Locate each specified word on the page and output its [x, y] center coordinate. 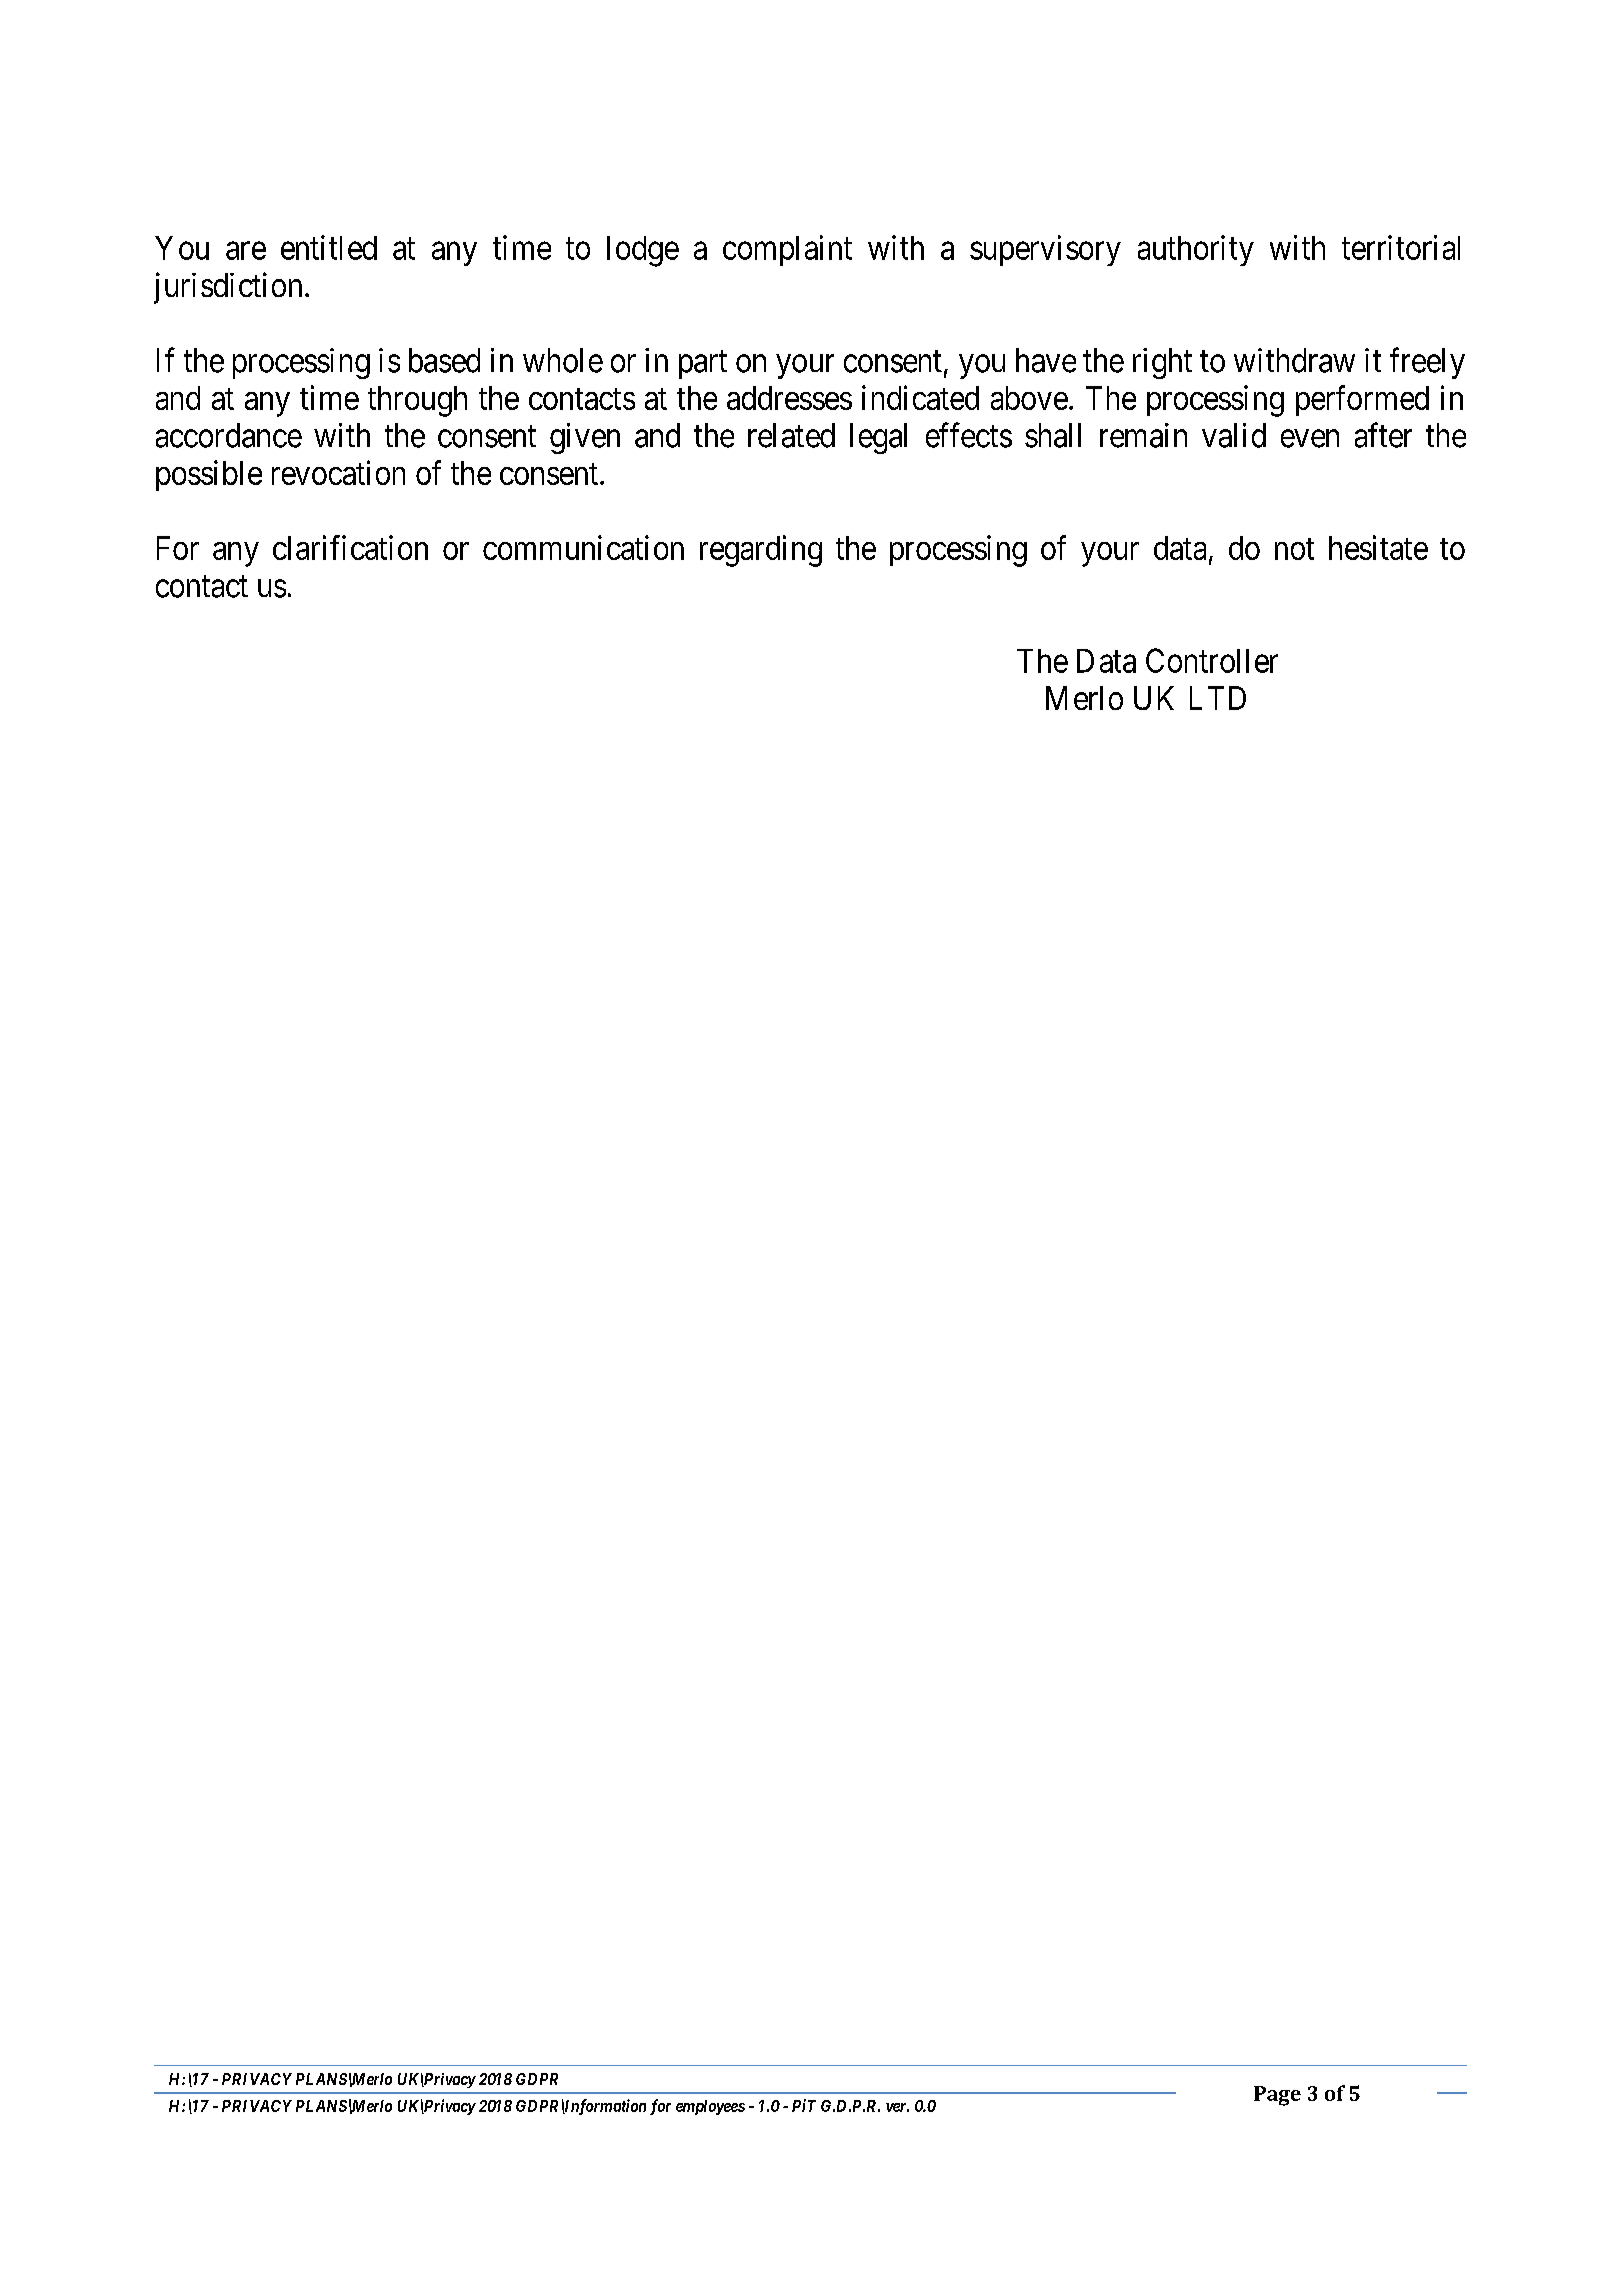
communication [583, 547]
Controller [1212, 660]
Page [1277, 2096]
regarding [761, 551]
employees [710, 2107]
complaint [787, 250]
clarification [350, 547]
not [1294, 549]
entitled [329, 247]
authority [1196, 250]
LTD [1218, 698]
